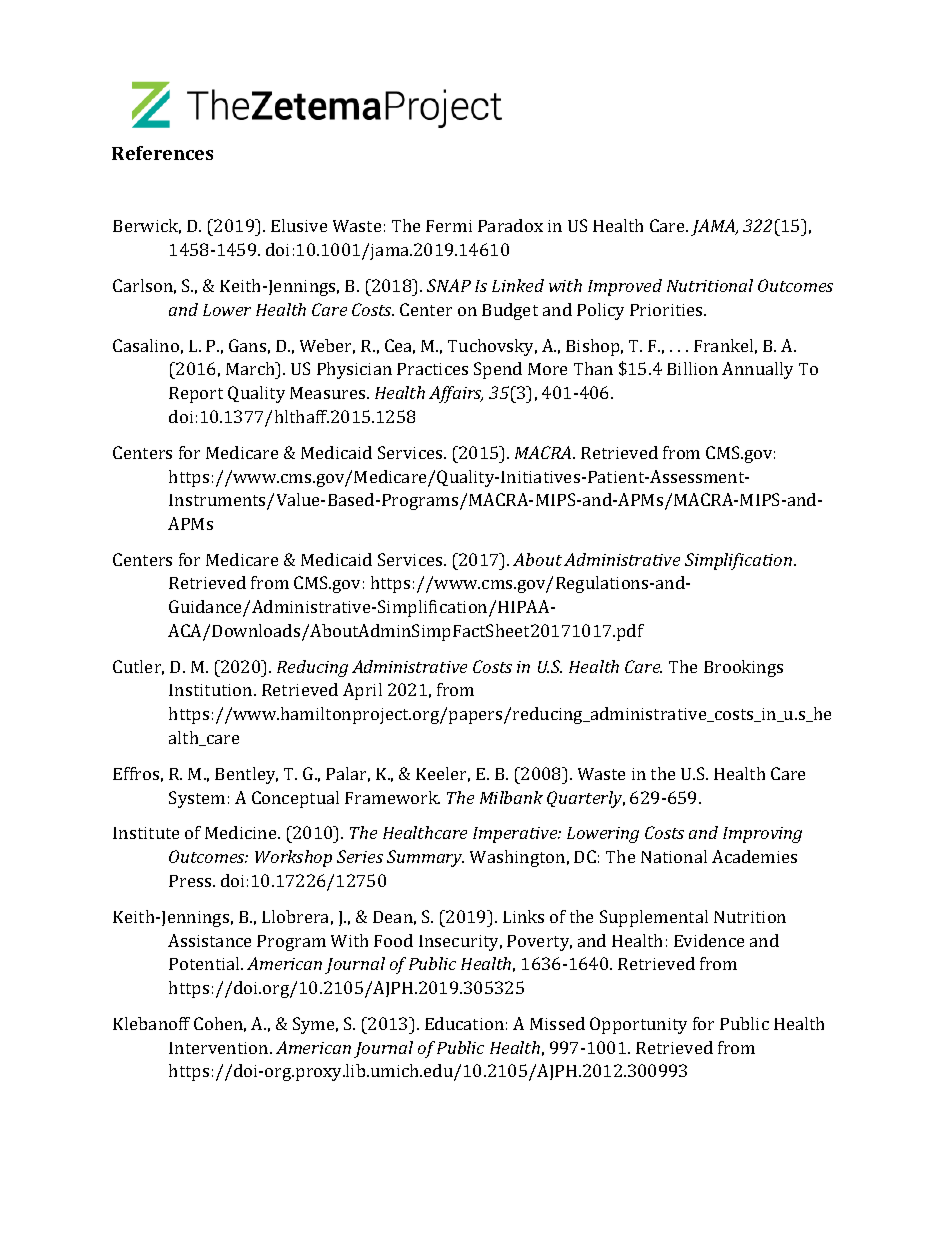 The height and width of the page is (1233, 952). What do you see at coordinates (196, 395) in the page?
I see `Report` at bounding box center [196, 395].
